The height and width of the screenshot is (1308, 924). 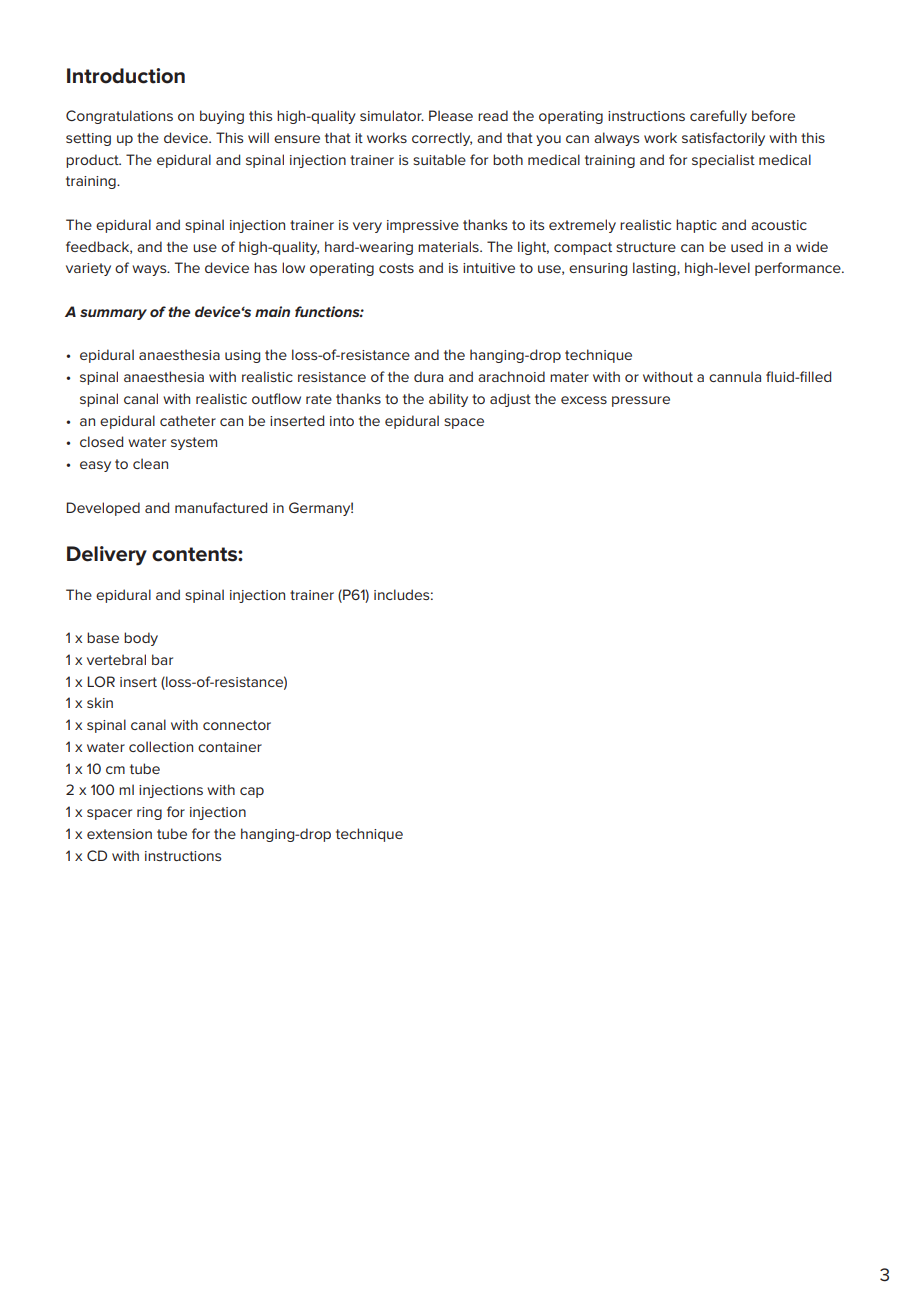 I want to click on container, so click(x=230, y=747).
